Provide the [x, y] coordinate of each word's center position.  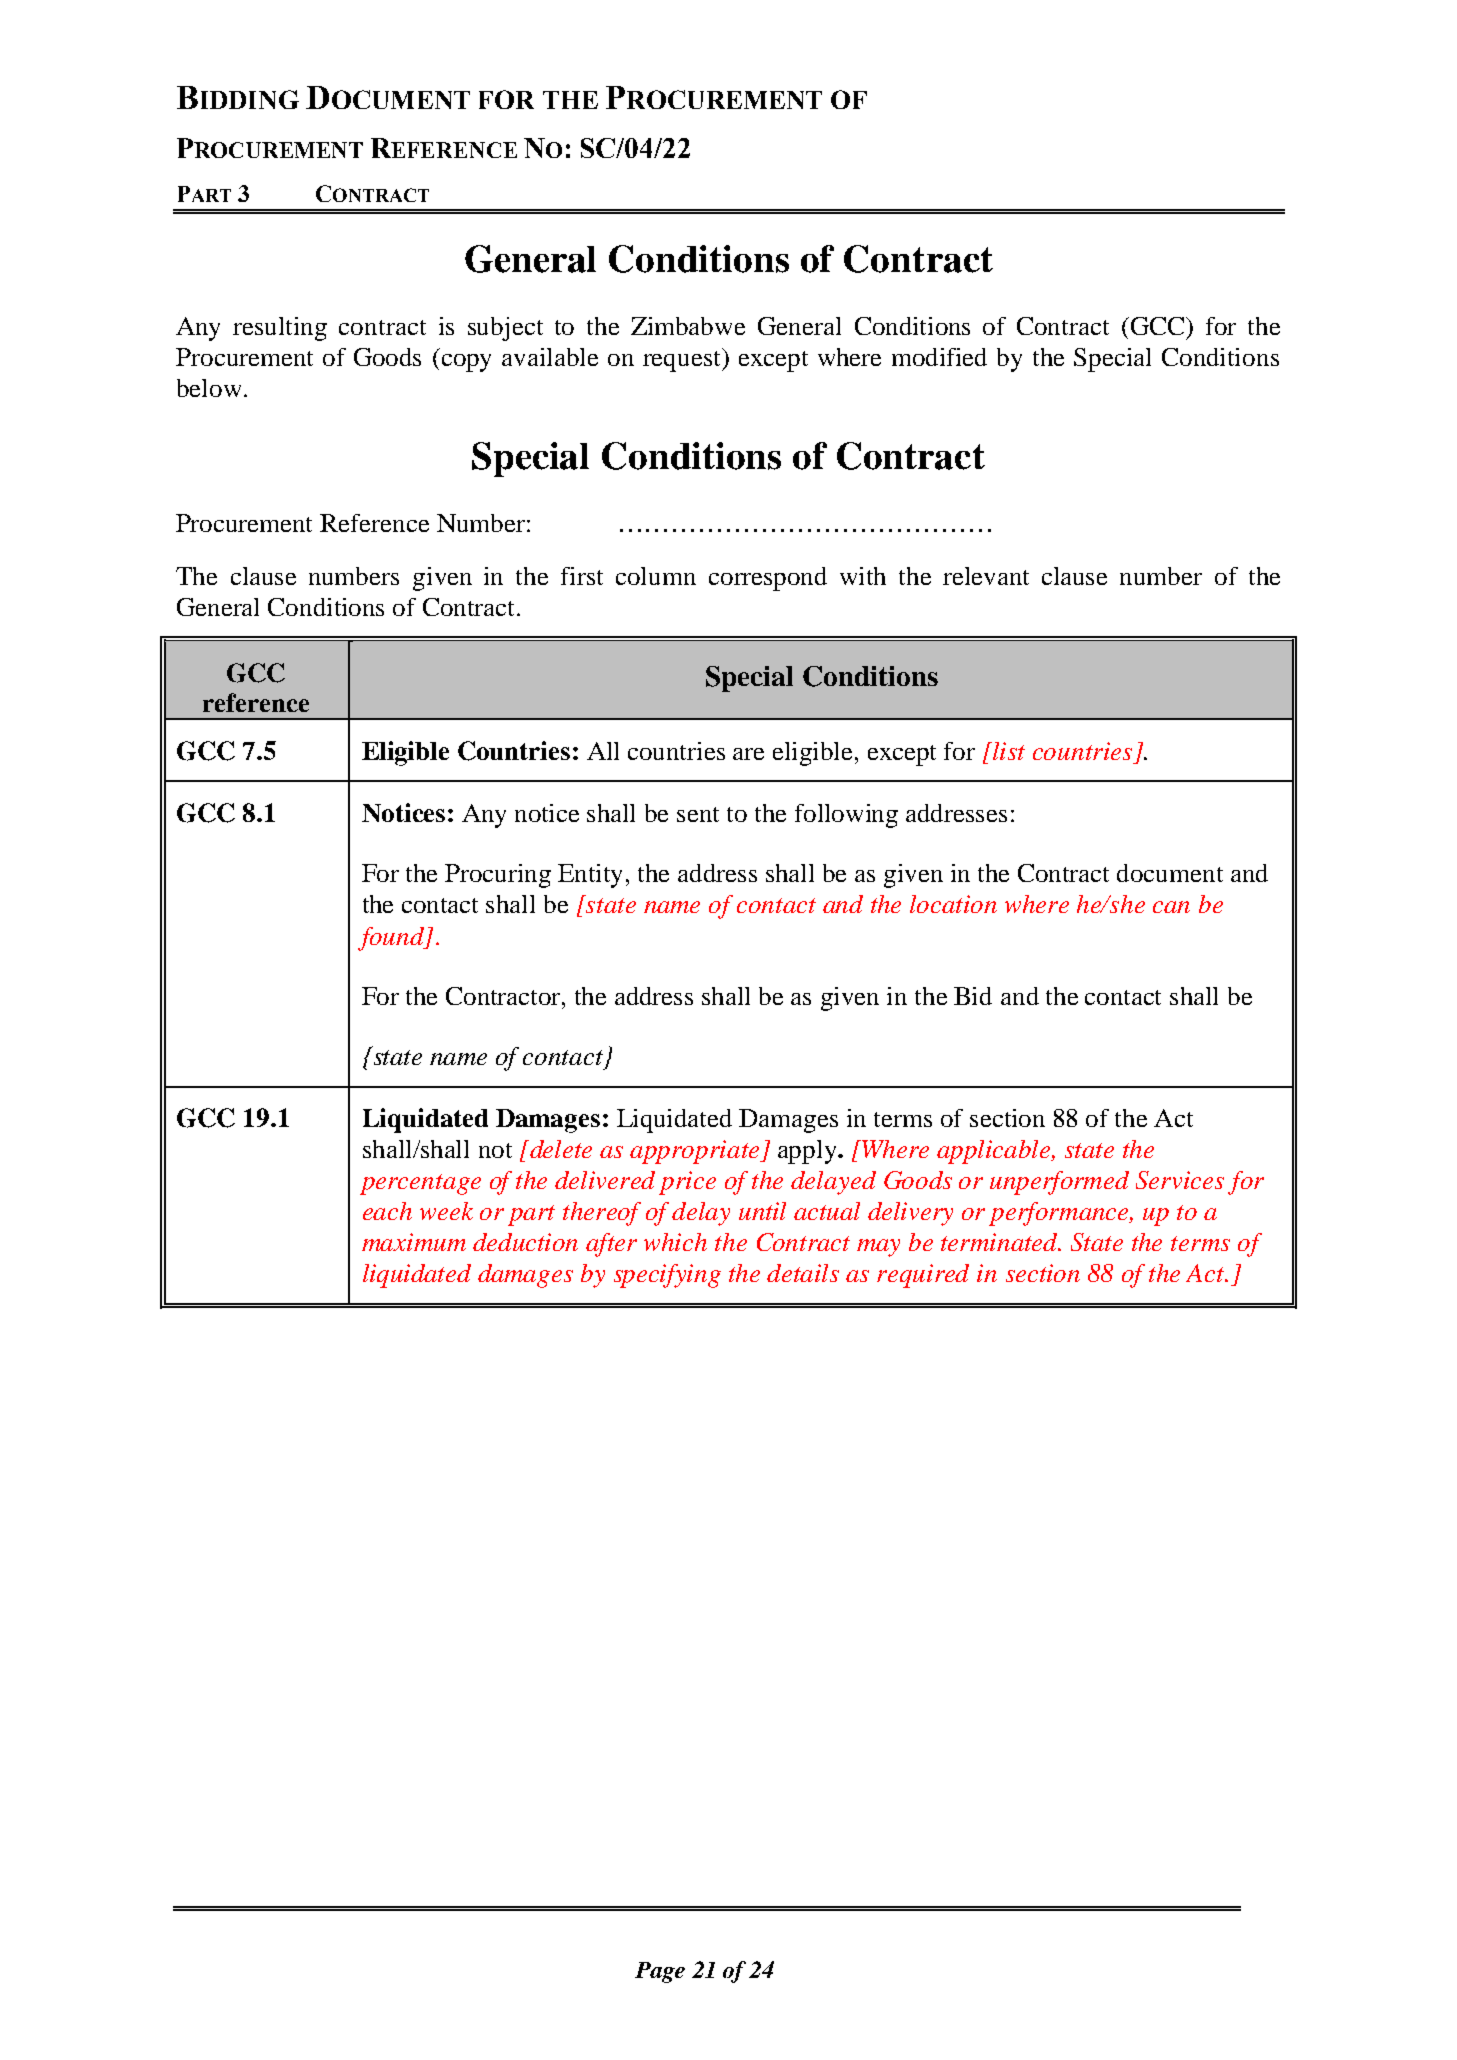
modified [939, 357]
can [1171, 907]
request [683, 360]
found [392, 939]
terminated [1001, 1242]
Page [660, 1972]
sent [698, 814]
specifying [667, 1276]
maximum [414, 1242]
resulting [280, 329]
